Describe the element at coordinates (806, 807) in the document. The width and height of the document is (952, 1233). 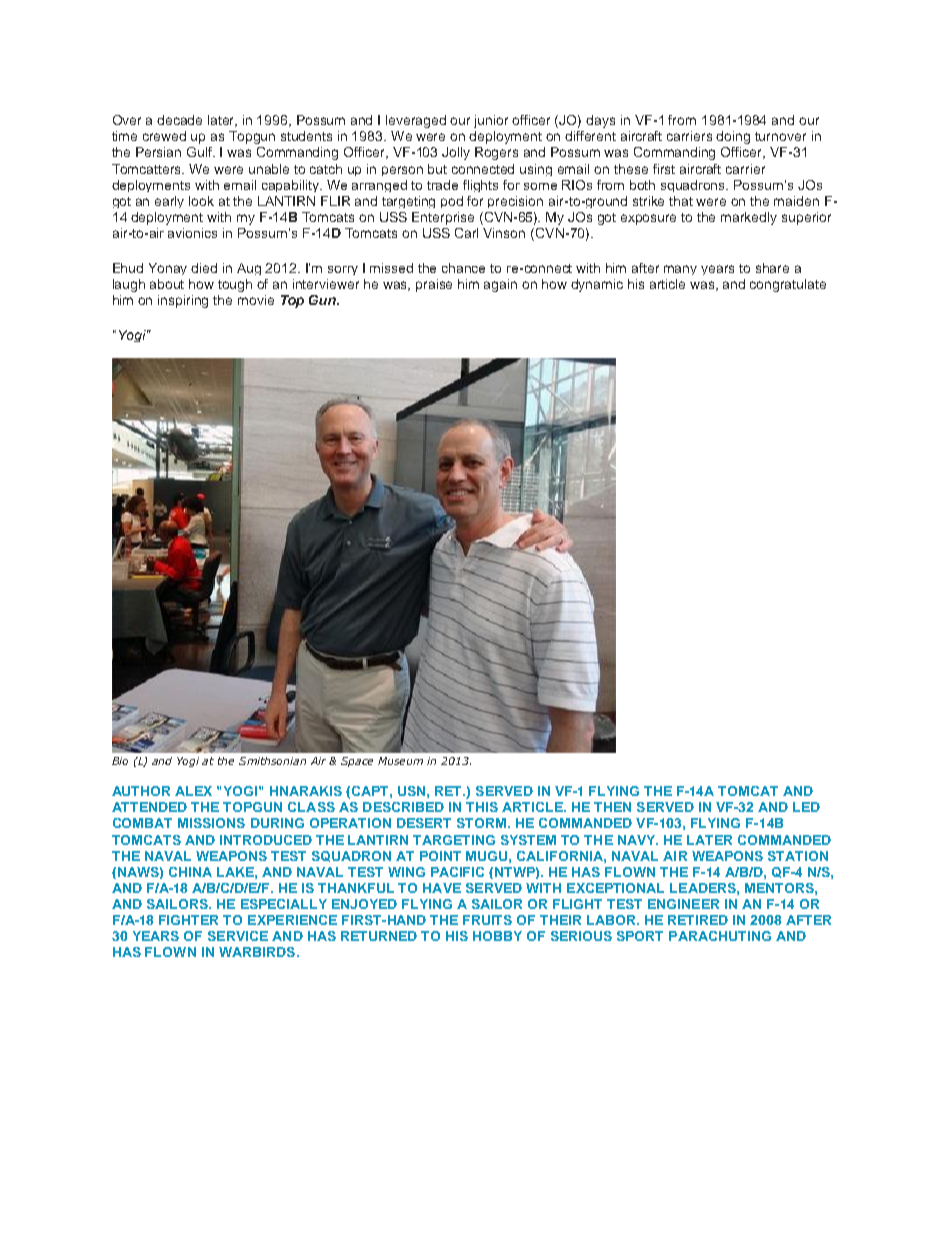
I see `LED` at that location.
